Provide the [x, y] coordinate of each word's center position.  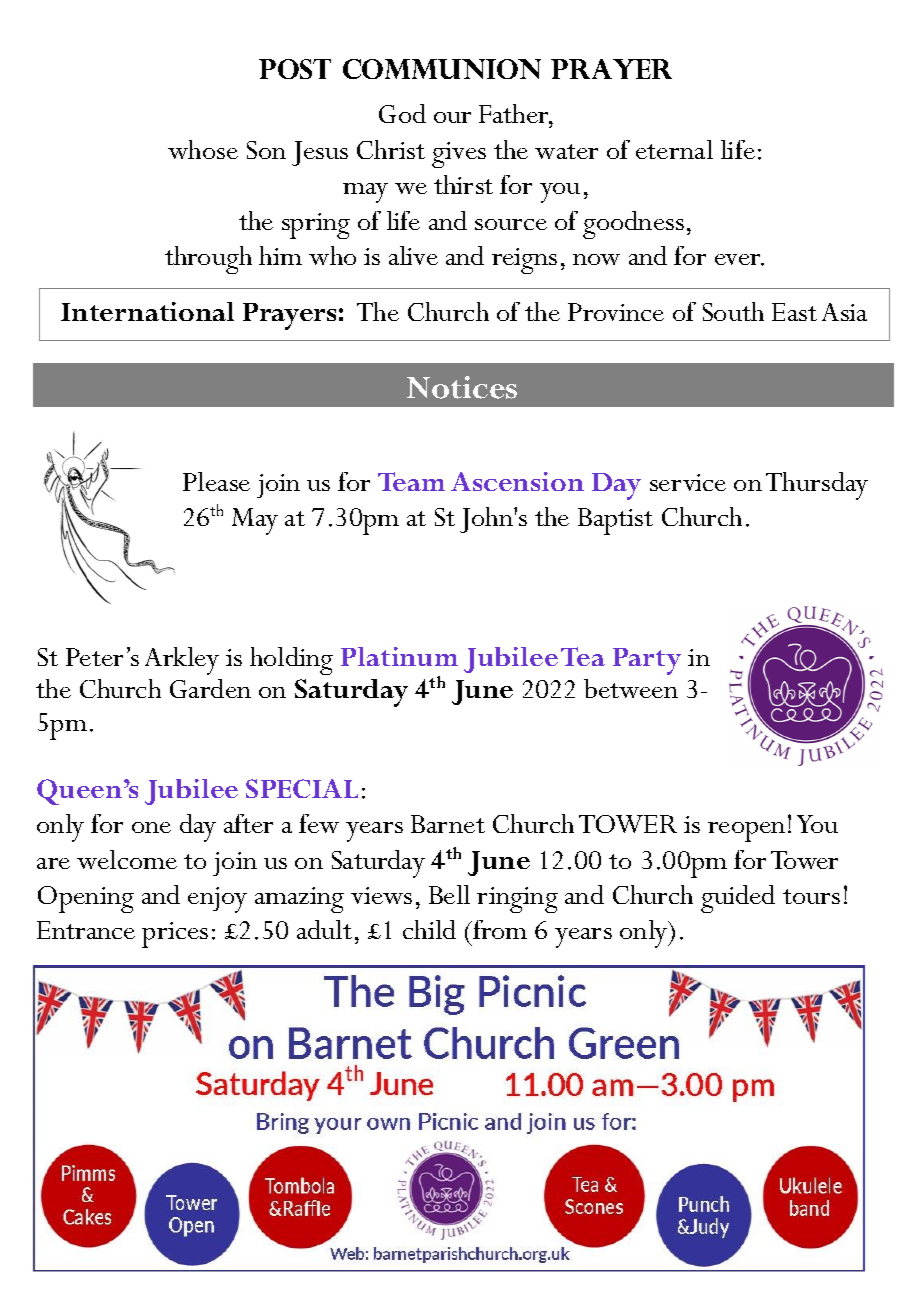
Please [216, 481]
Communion [442, 69]
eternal [674, 149]
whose [203, 149]
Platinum [399, 656]
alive [413, 255]
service [688, 482]
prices [175, 935]
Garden [210, 688]
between [631, 688]
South [733, 311]
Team [411, 481]
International [147, 311]
